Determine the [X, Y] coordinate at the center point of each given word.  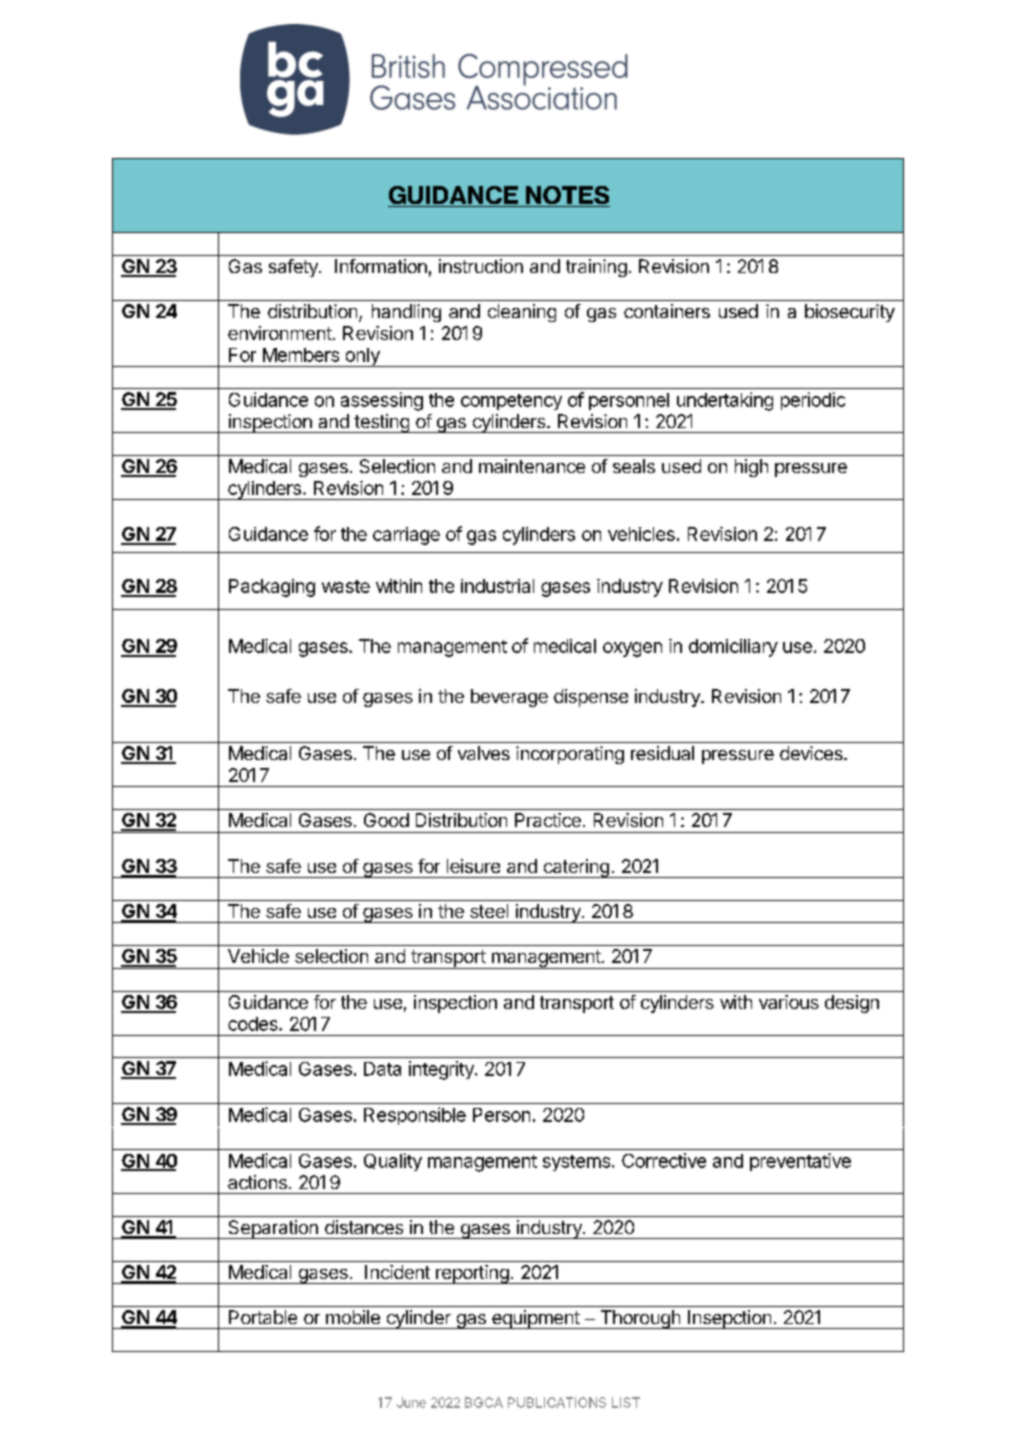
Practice [548, 820]
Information [381, 266]
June [411, 1402]
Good [386, 820]
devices [812, 753]
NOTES [566, 196]
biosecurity [850, 313]
